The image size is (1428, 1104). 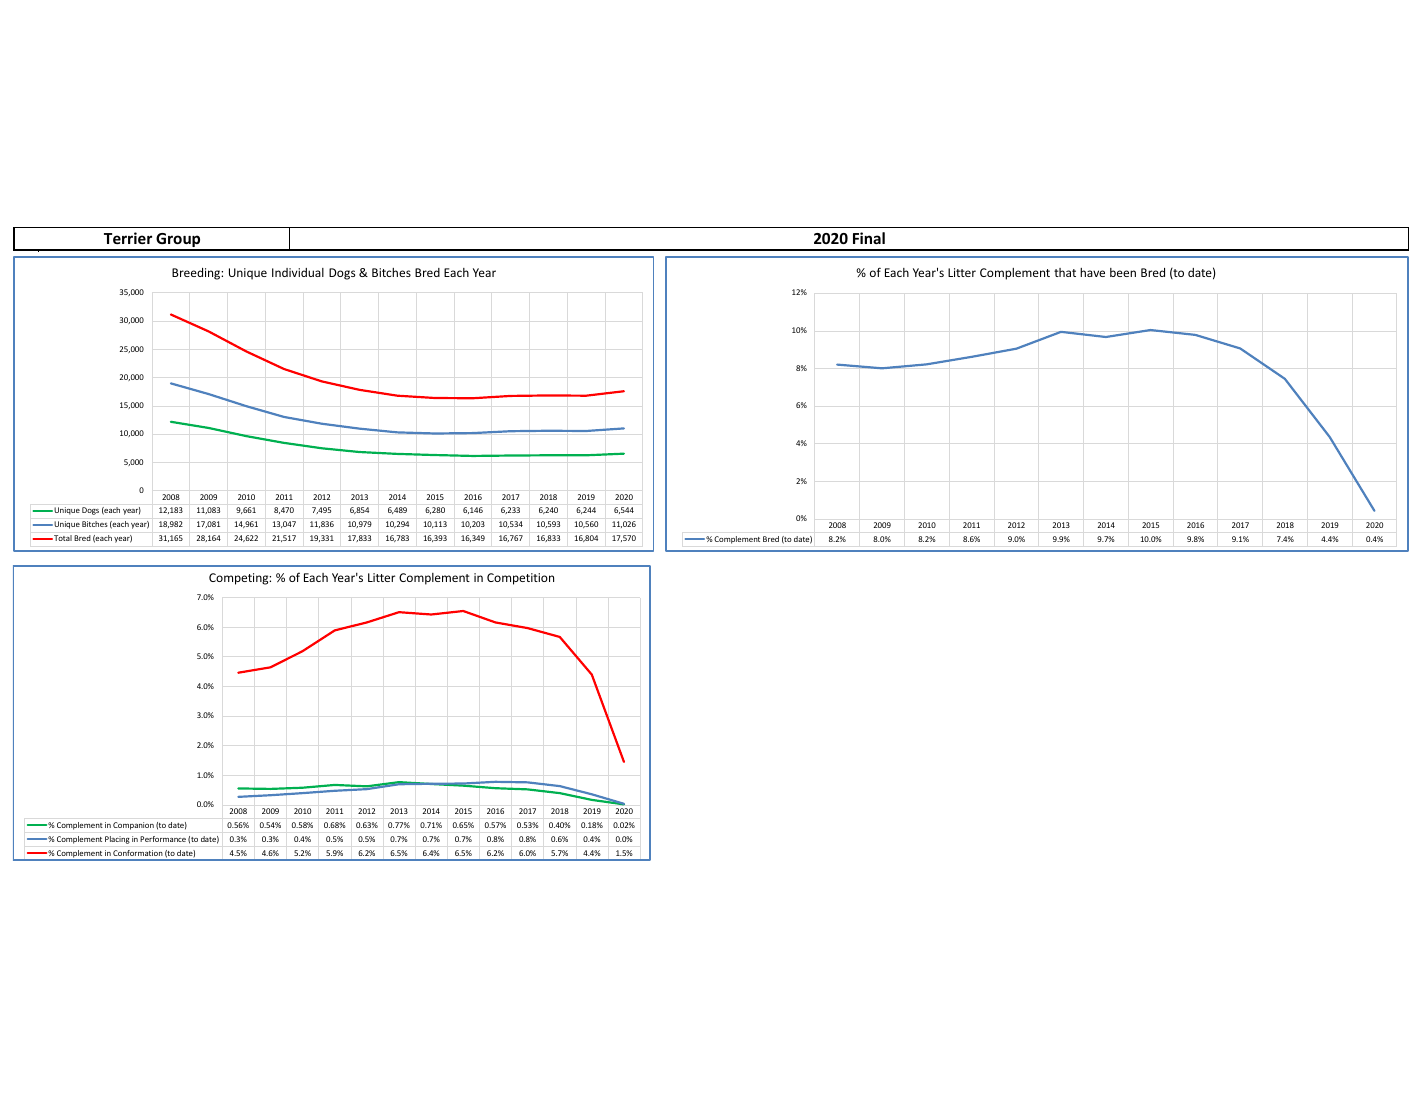 What do you see at coordinates (128, 238) in the image?
I see `Terrier` at bounding box center [128, 238].
